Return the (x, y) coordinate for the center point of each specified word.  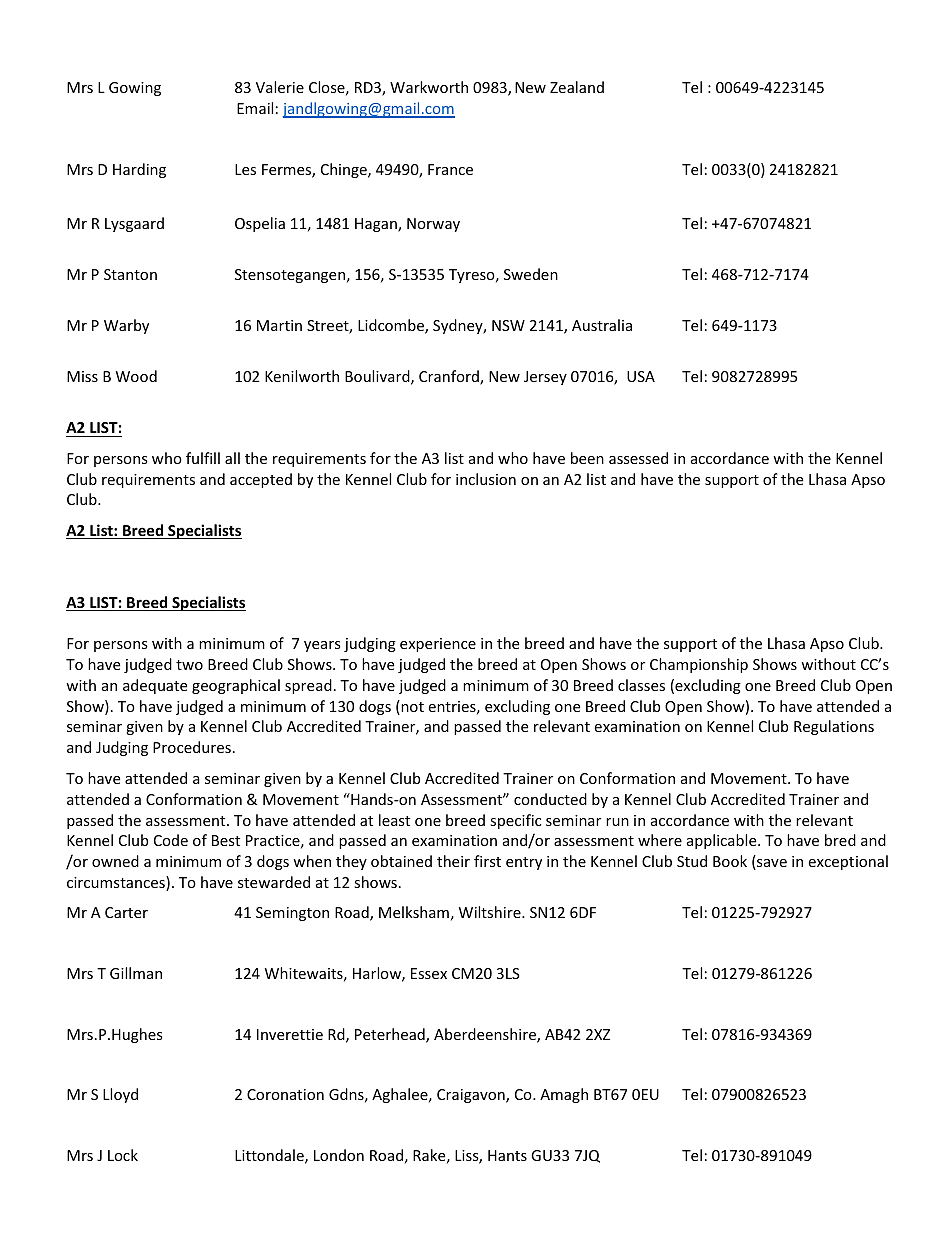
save (771, 864)
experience (438, 645)
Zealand (577, 87)
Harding (139, 170)
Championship (699, 665)
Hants (507, 1155)
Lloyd (120, 1095)
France (450, 169)
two (189, 665)
